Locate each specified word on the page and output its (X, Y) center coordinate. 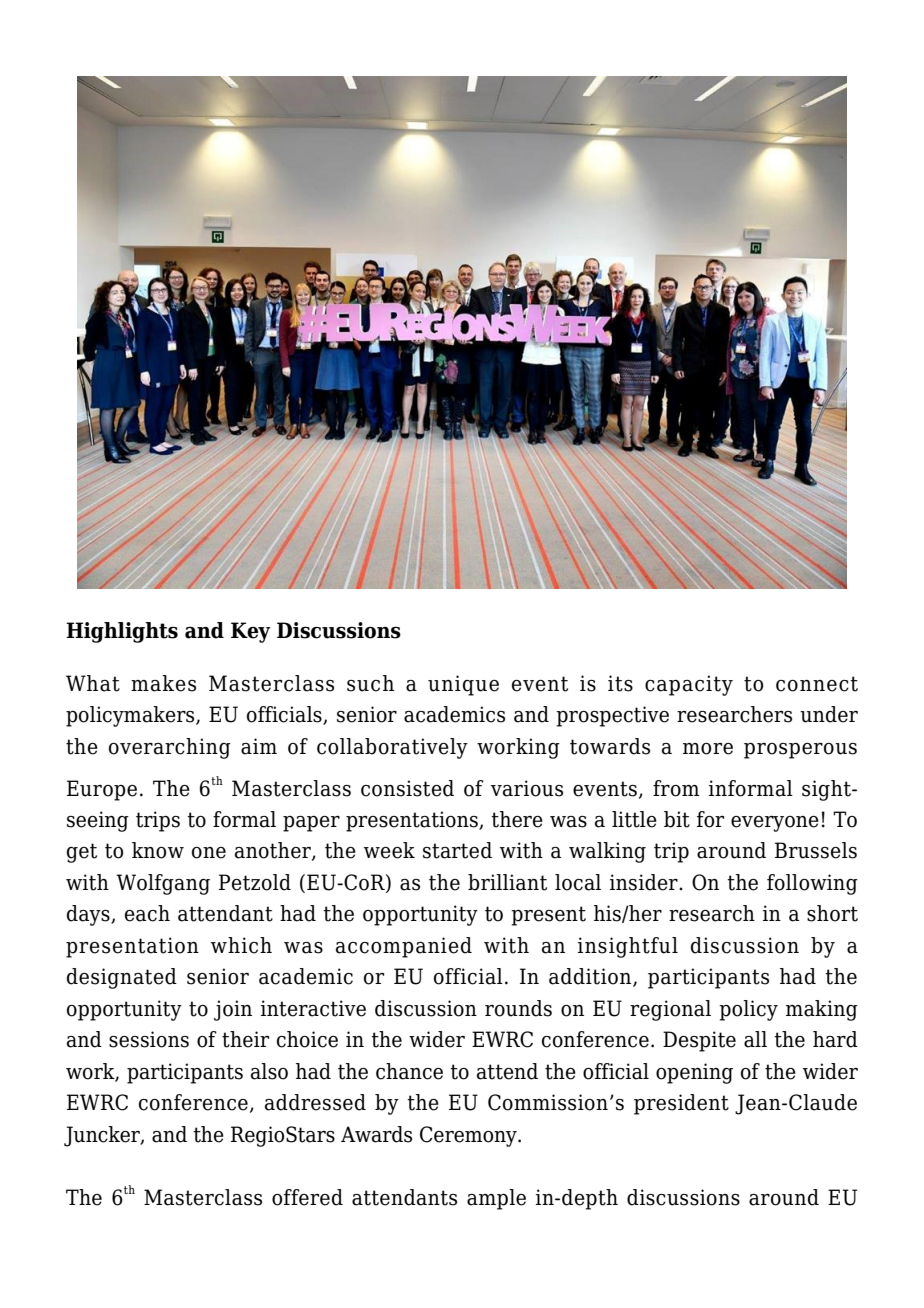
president (681, 1104)
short (832, 913)
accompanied (404, 947)
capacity (689, 685)
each (147, 913)
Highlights (122, 632)
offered (307, 1197)
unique (463, 685)
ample (496, 1199)
